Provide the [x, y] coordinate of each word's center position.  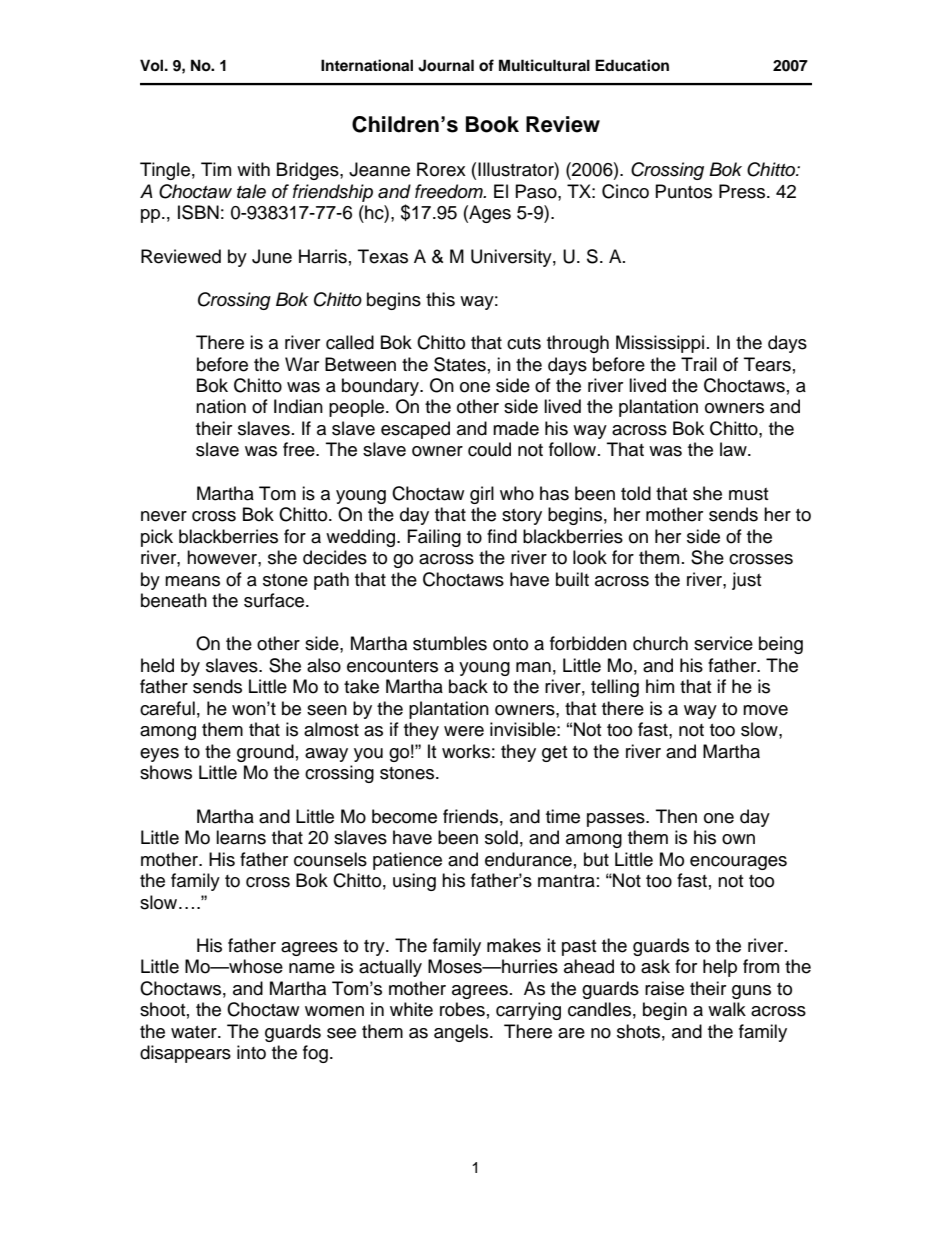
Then [676, 816]
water [195, 1032]
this [440, 299]
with [253, 169]
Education [632, 65]
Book [492, 124]
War [302, 364]
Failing [434, 538]
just [746, 581]
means [192, 581]
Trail [699, 364]
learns [241, 837]
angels [462, 1033]
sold [501, 837]
